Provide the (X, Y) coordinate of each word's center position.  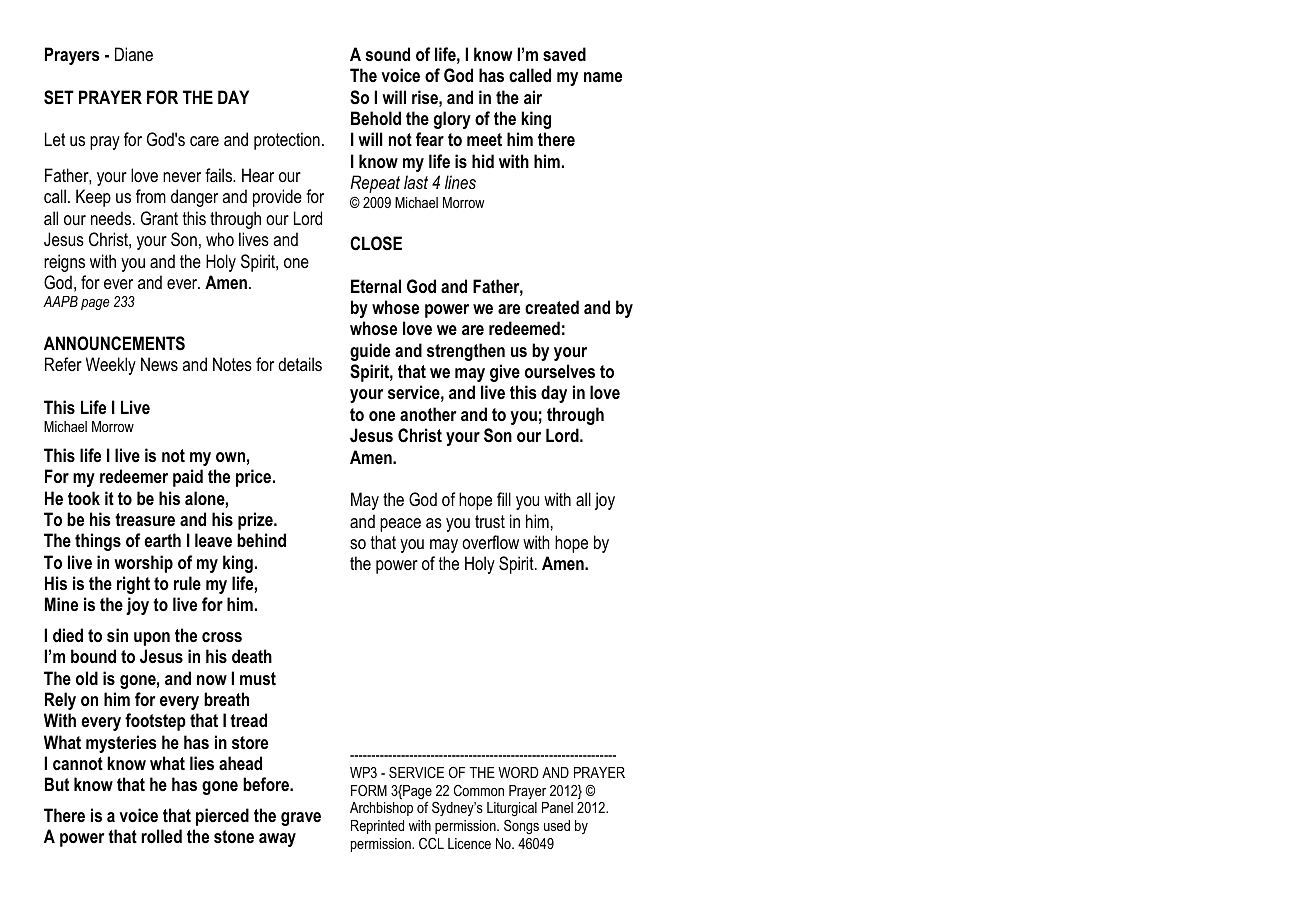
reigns (64, 263)
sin (117, 635)
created (552, 307)
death (252, 656)
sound (387, 54)
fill (504, 499)
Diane (134, 54)
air (533, 97)
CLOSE (376, 243)
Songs (521, 827)
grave (301, 819)
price (255, 478)
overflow (490, 542)
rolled (161, 836)
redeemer (134, 476)
